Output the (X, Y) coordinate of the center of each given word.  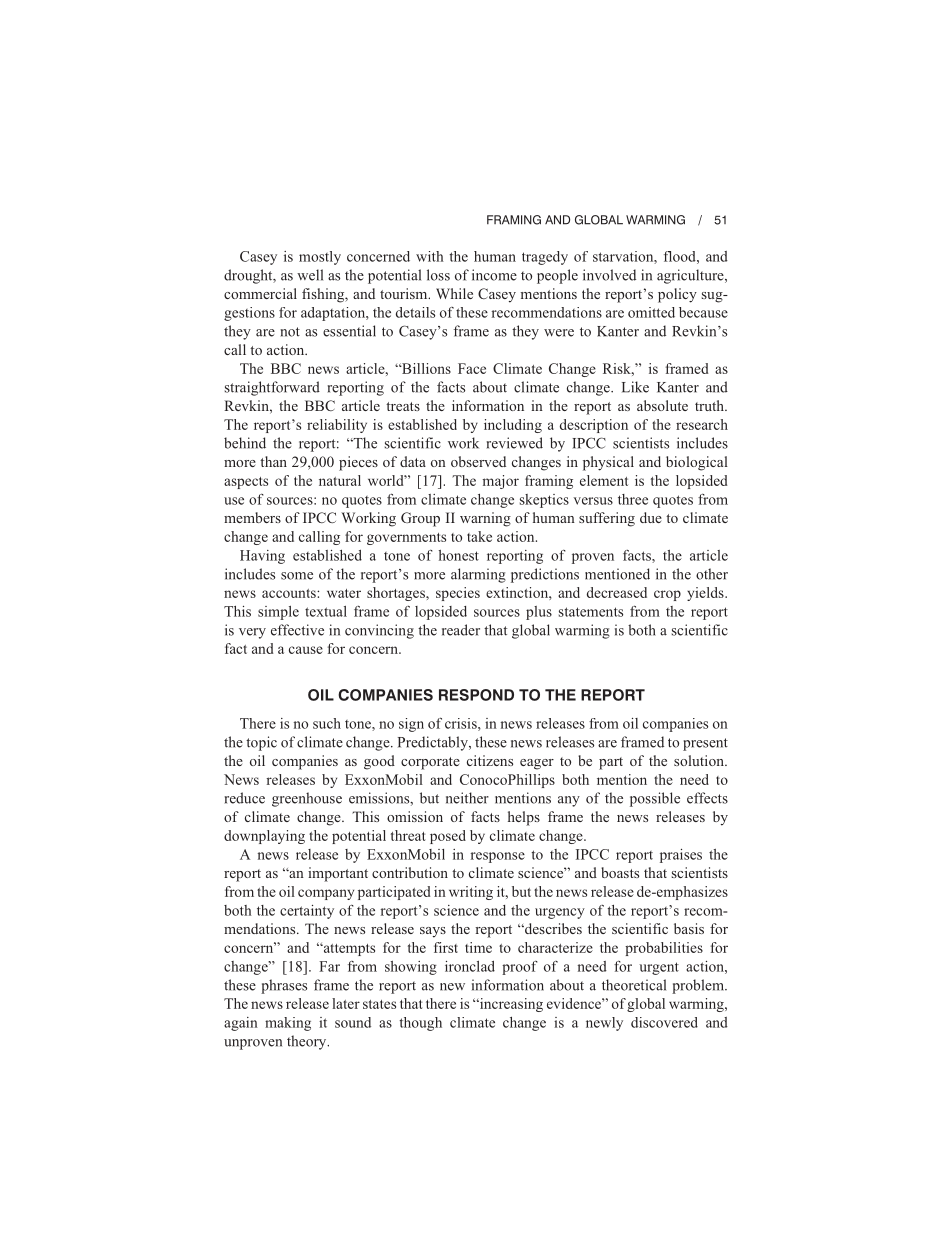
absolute (662, 405)
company (326, 894)
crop (667, 595)
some (297, 576)
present (705, 744)
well (310, 275)
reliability (337, 426)
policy (677, 295)
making (288, 1024)
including (513, 426)
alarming (478, 575)
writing (471, 893)
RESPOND (476, 695)
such (327, 723)
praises (681, 856)
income (494, 275)
